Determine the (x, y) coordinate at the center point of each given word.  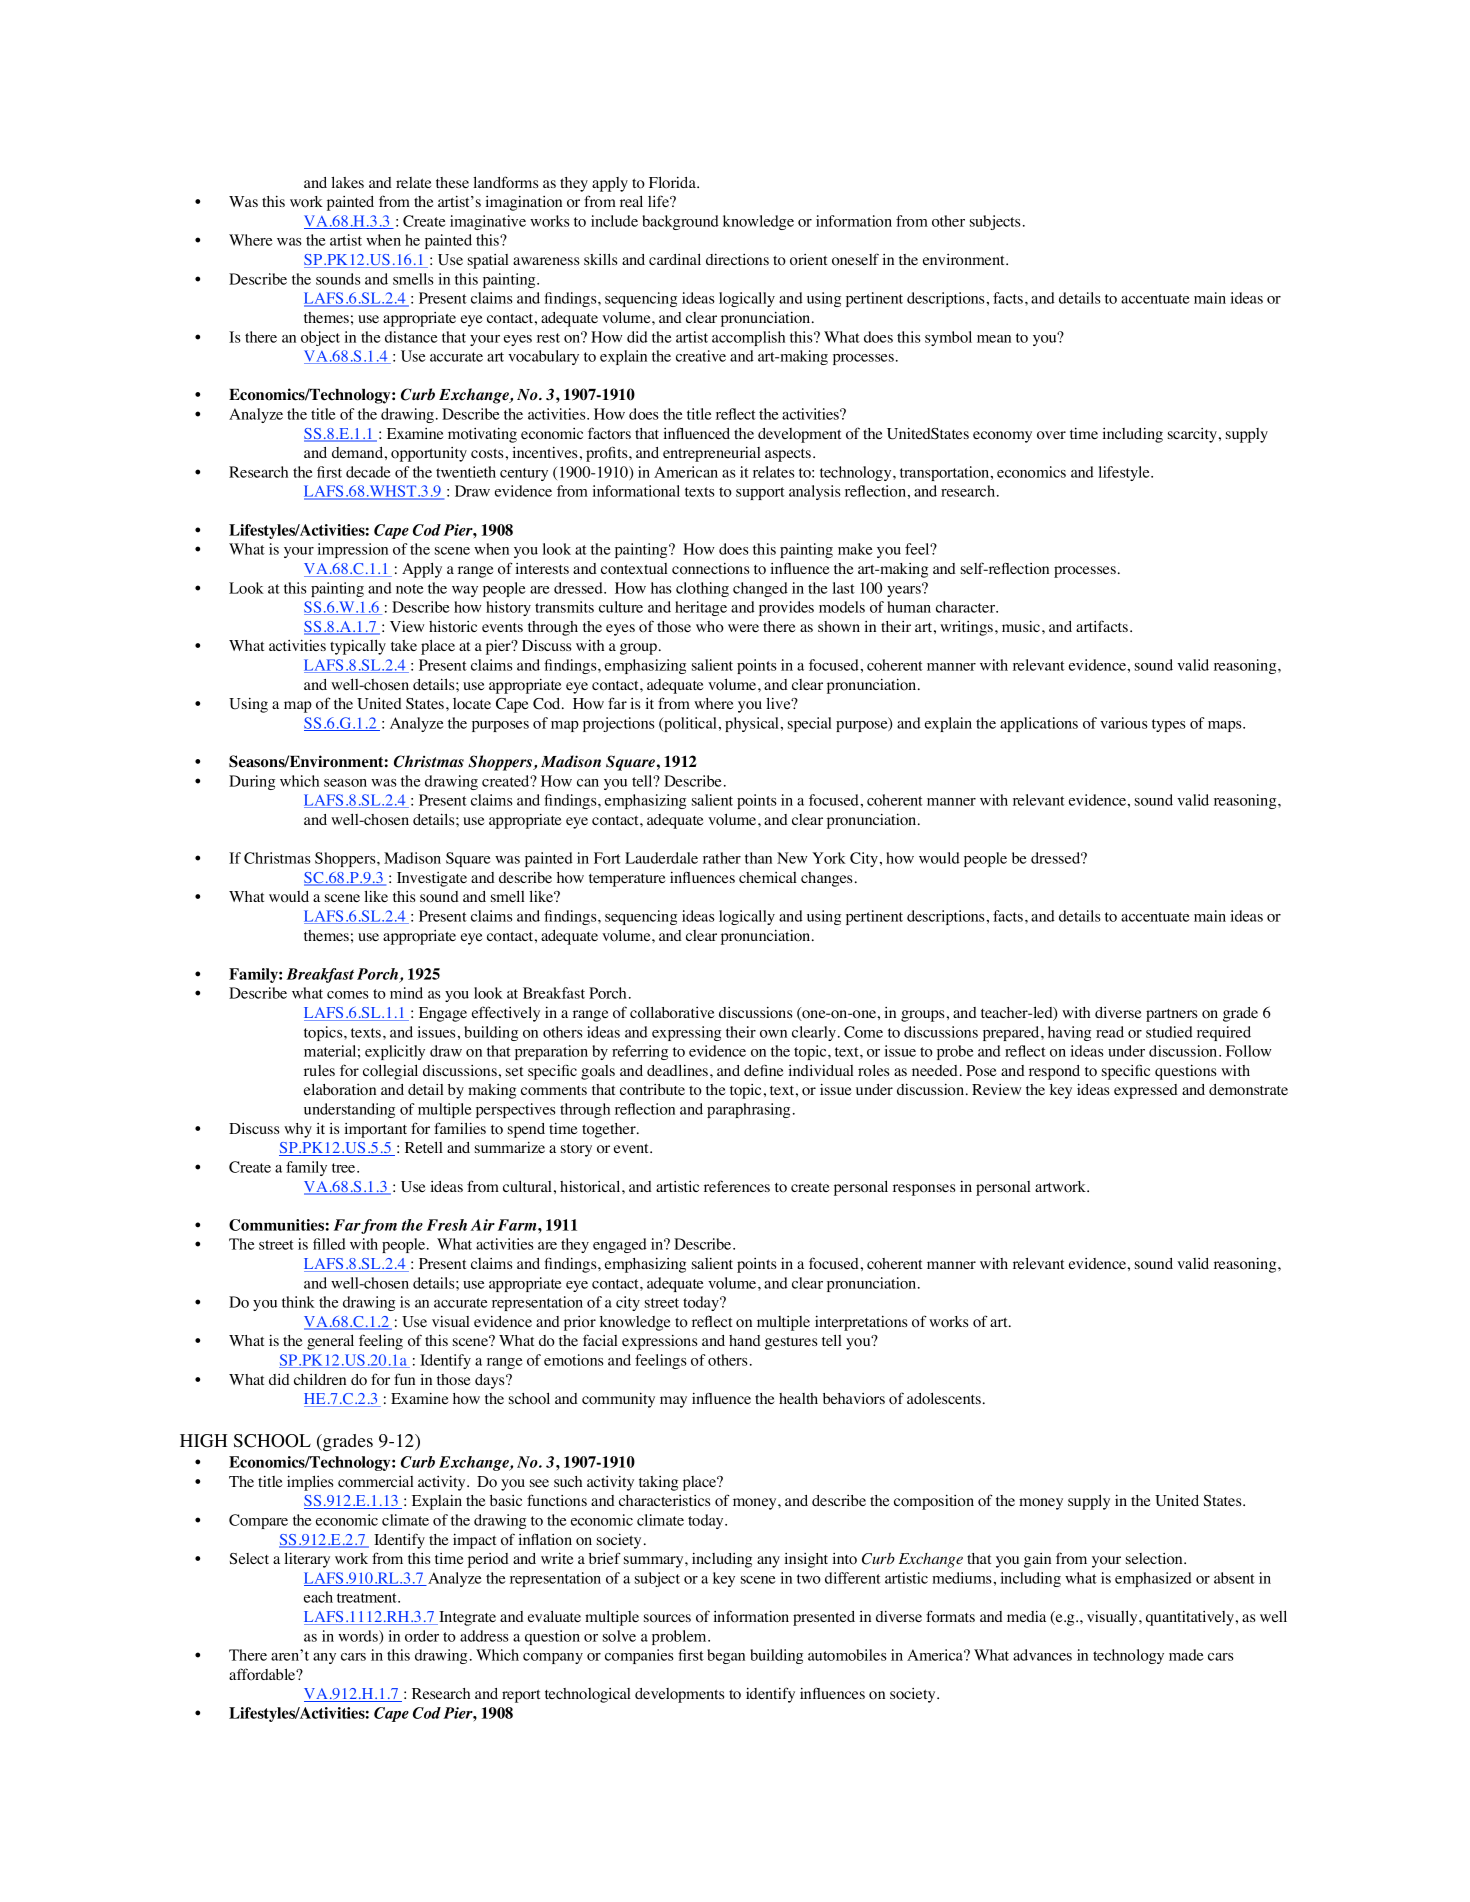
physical (753, 724)
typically (358, 647)
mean (994, 339)
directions (737, 259)
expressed (1146, 1091)
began (726, 1656)
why (298, 1130)
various (1124, 723)
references (737, 1186)
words (359, 1637)
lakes (347, 182)
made (1186, 1655)
